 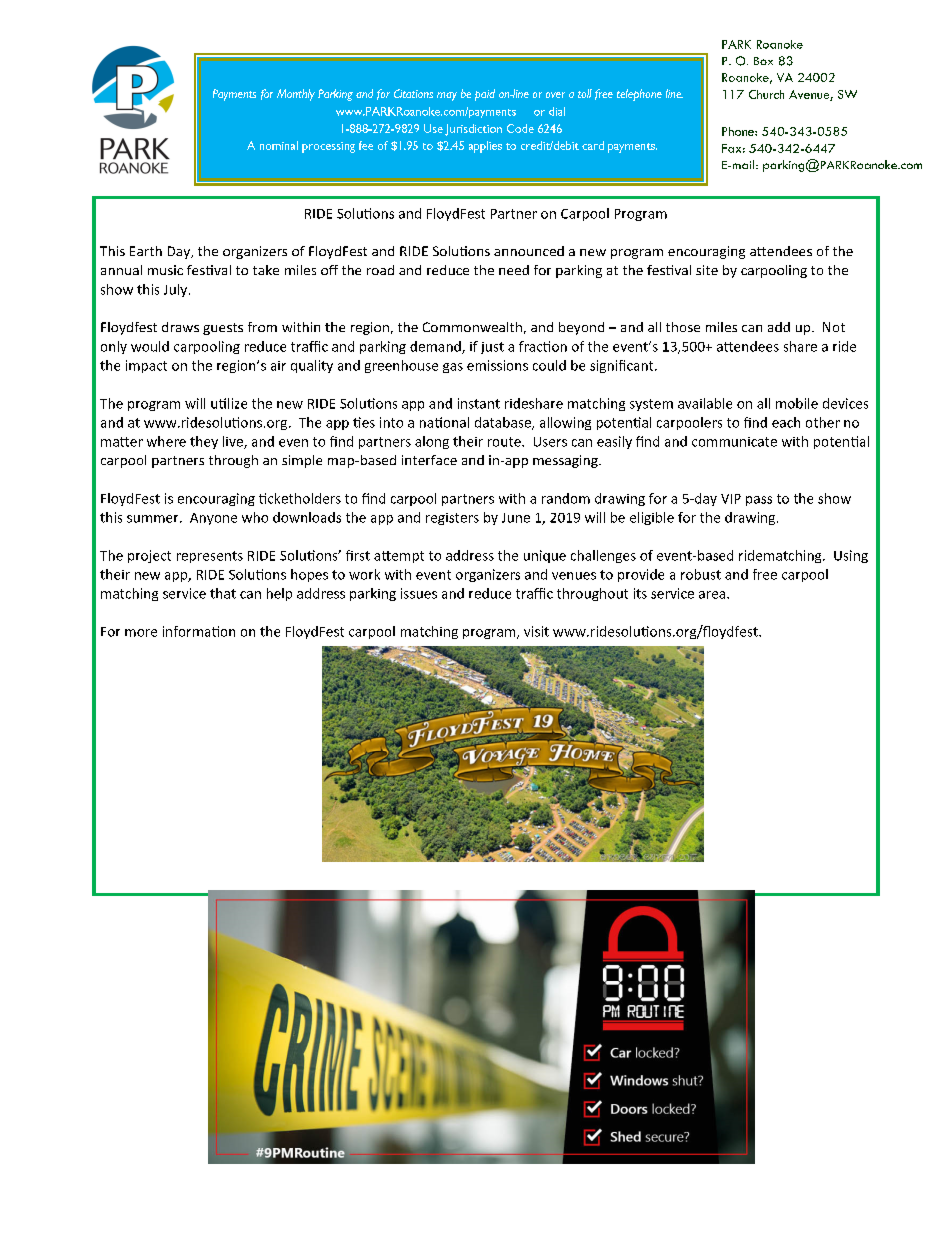 I want to click on informa, so click(x=188, y=631).
